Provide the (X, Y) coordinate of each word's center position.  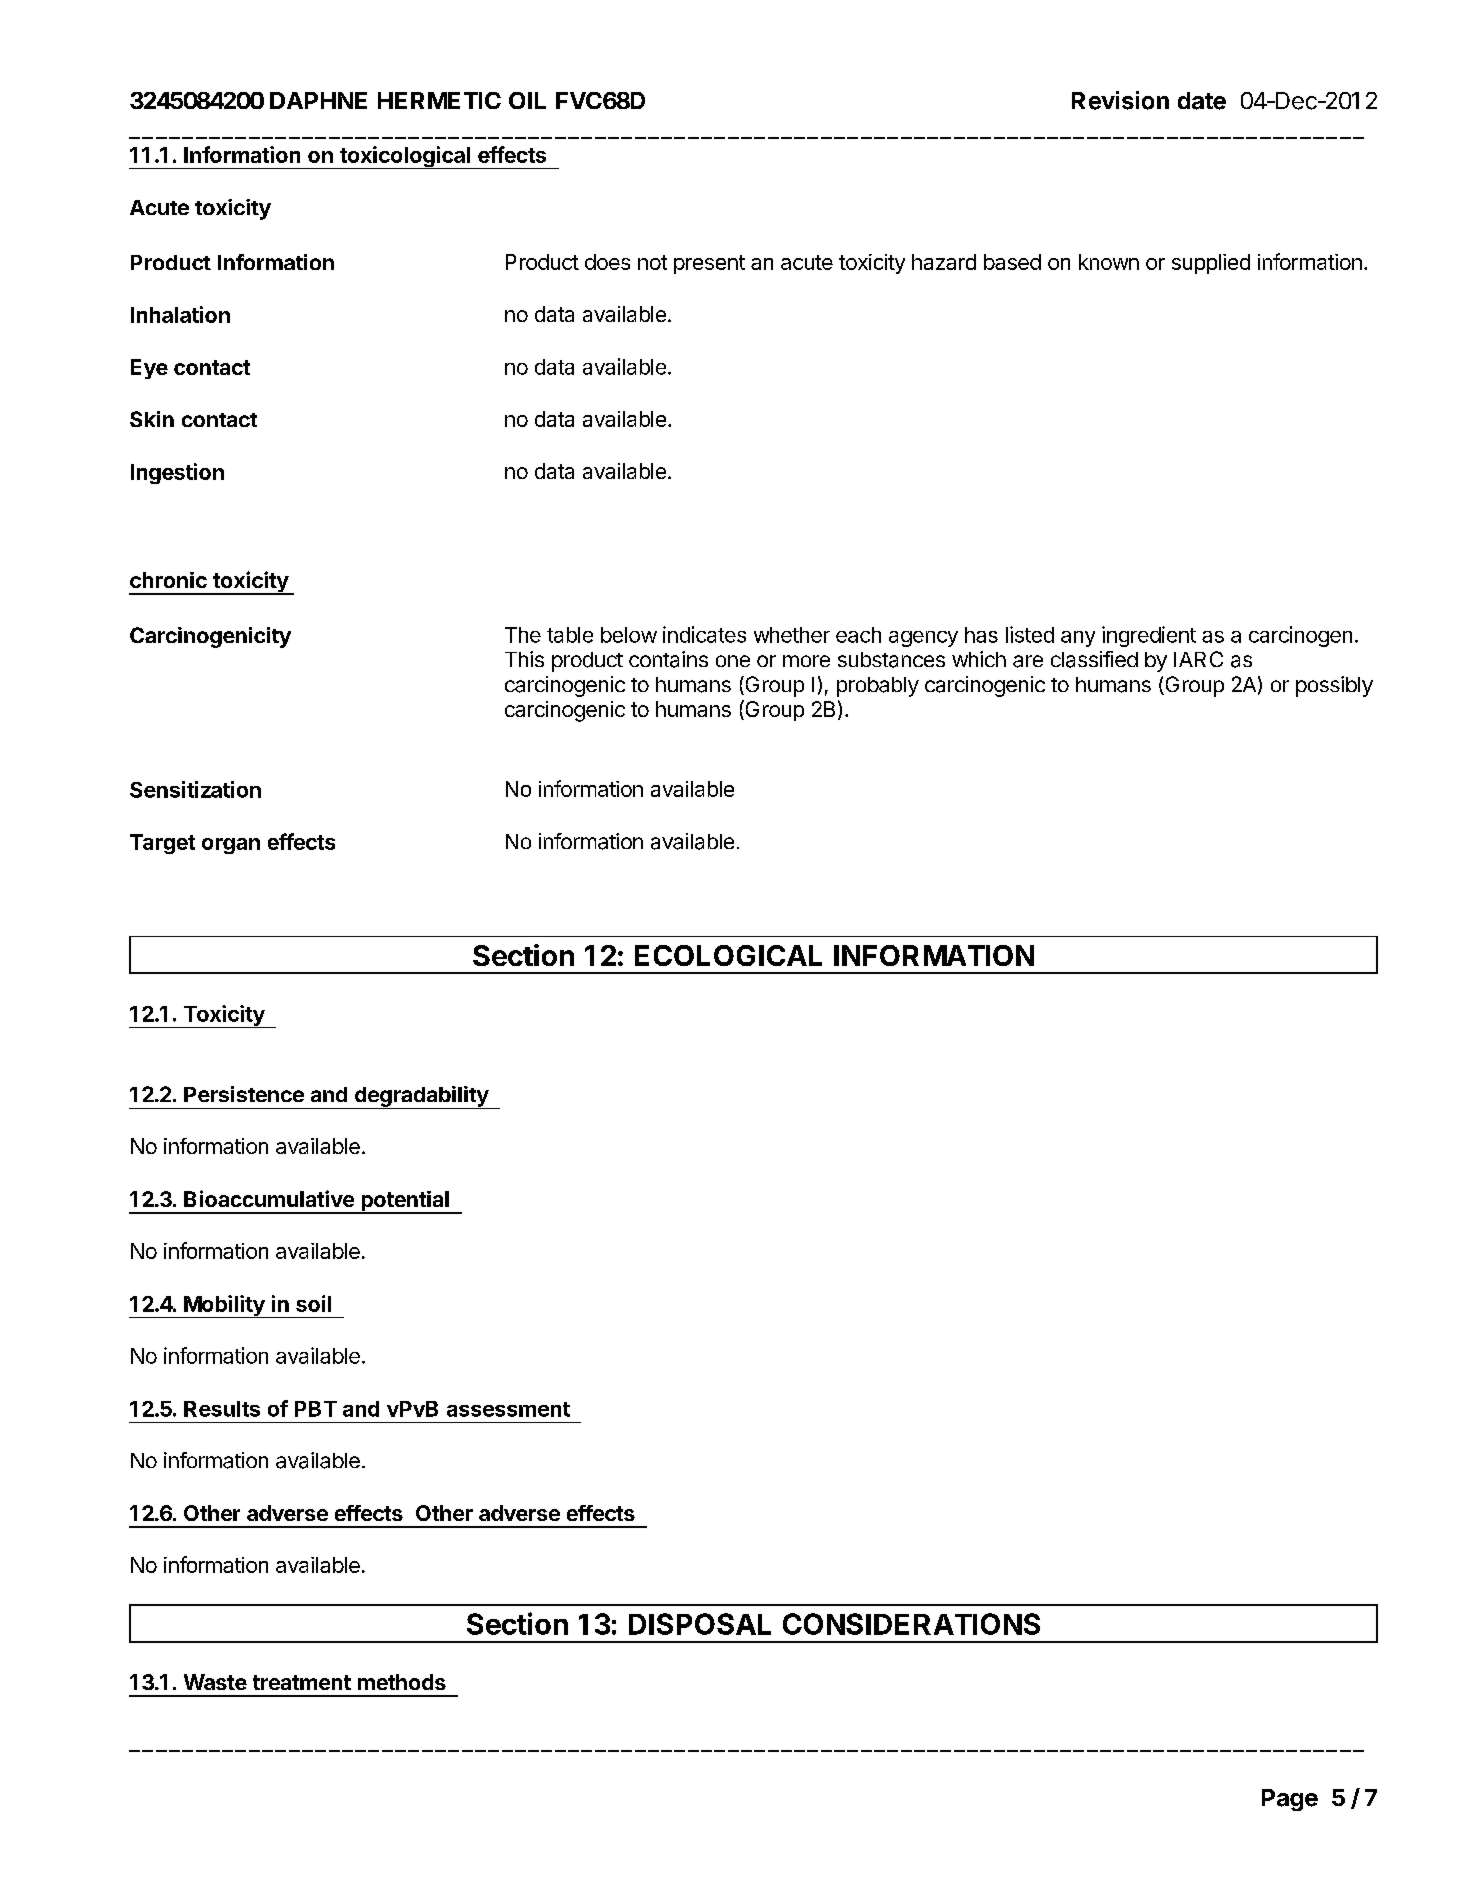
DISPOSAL (700, 1624)
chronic (168, 580)
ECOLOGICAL (728, 955)
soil (313, 1303)
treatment (302, 1682)
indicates (704, 634)
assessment (508, 1409)
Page (1290, 1800)
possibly (1334, 686)
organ (231, 846)
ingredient (1149, 636)
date (1202, 101)
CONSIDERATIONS (911, 1624)
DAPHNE (318, 100)
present (709, 264)
